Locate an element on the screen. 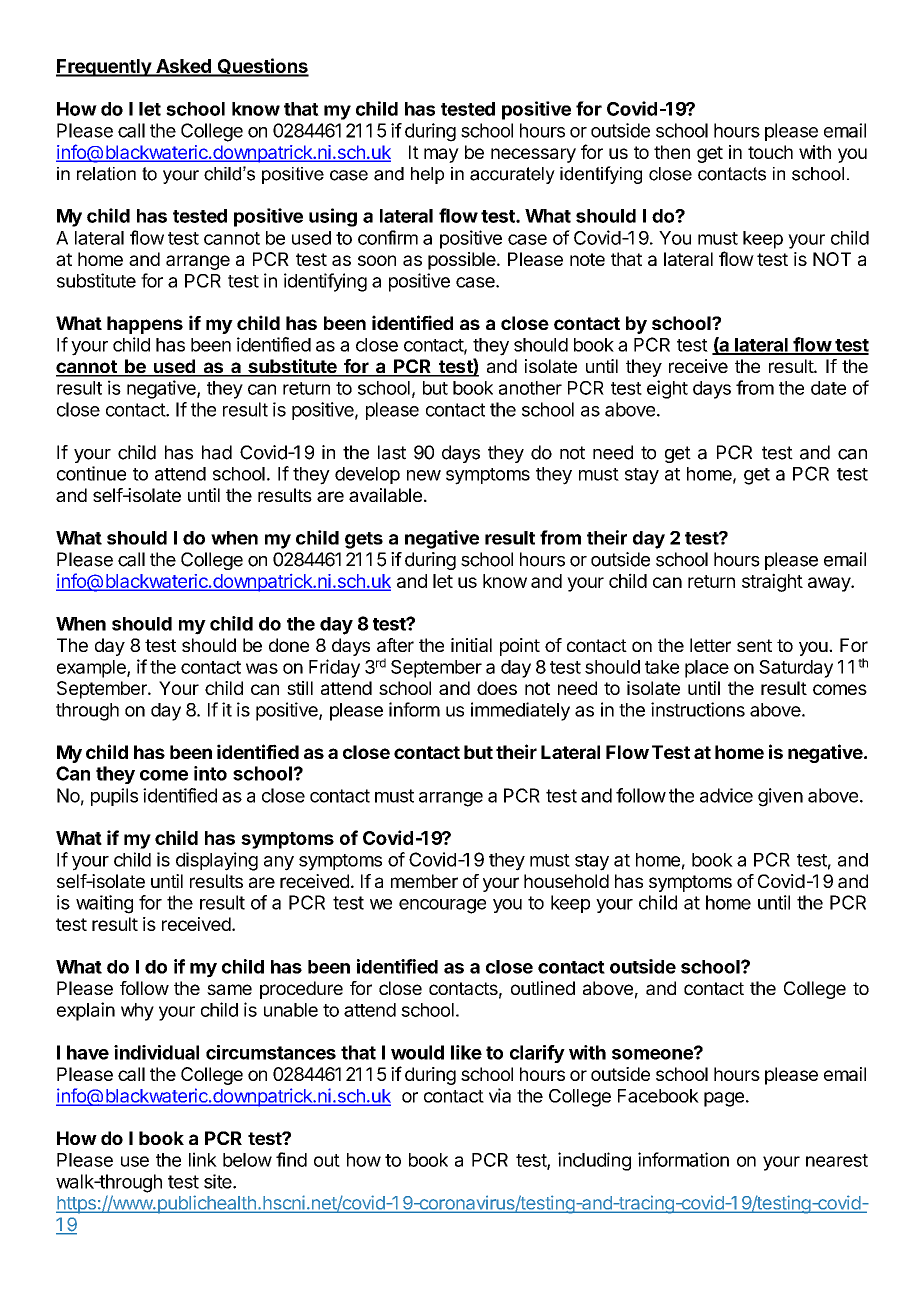  new is located at coordinates (424, 475).
